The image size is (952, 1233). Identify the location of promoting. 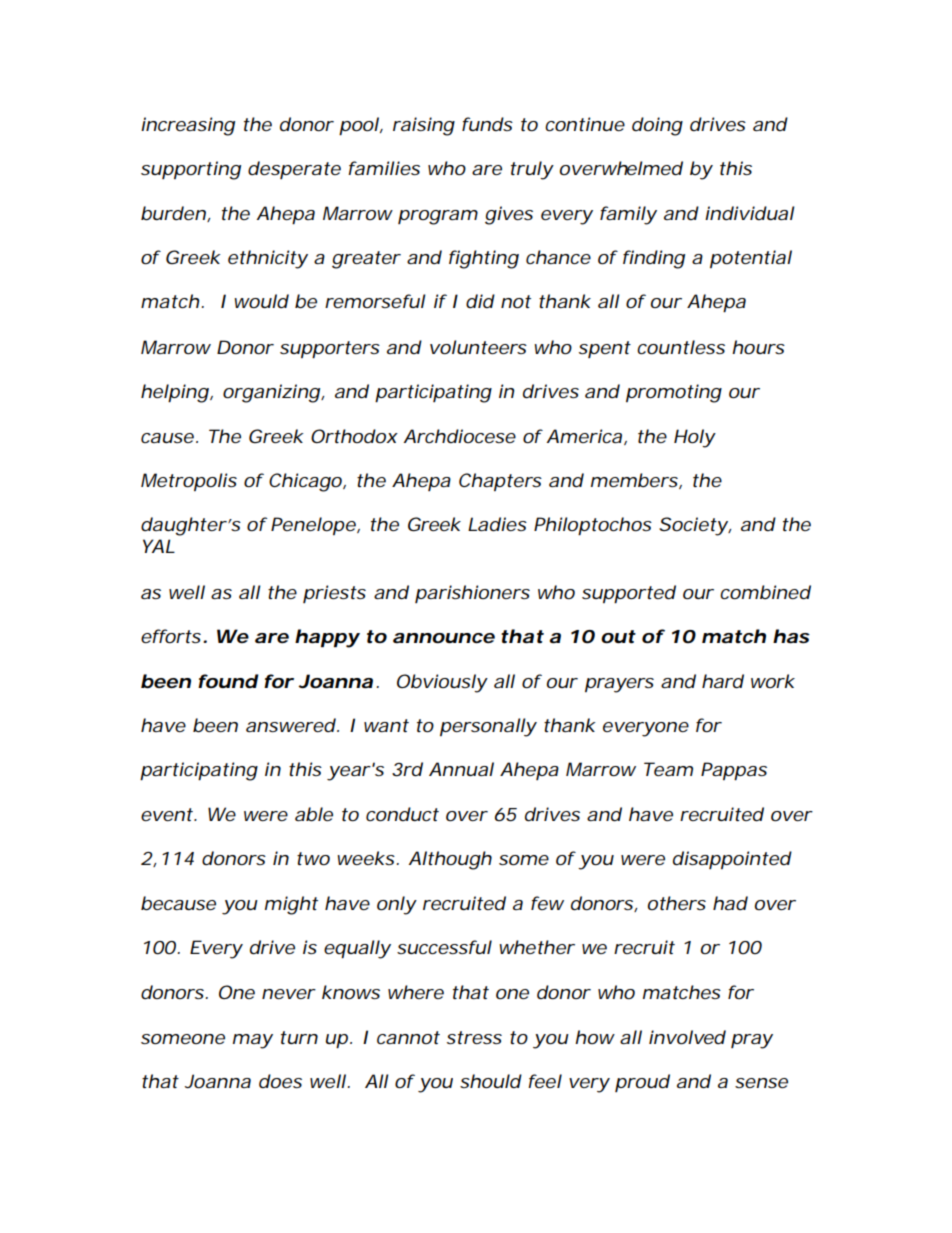
(674, 393).
